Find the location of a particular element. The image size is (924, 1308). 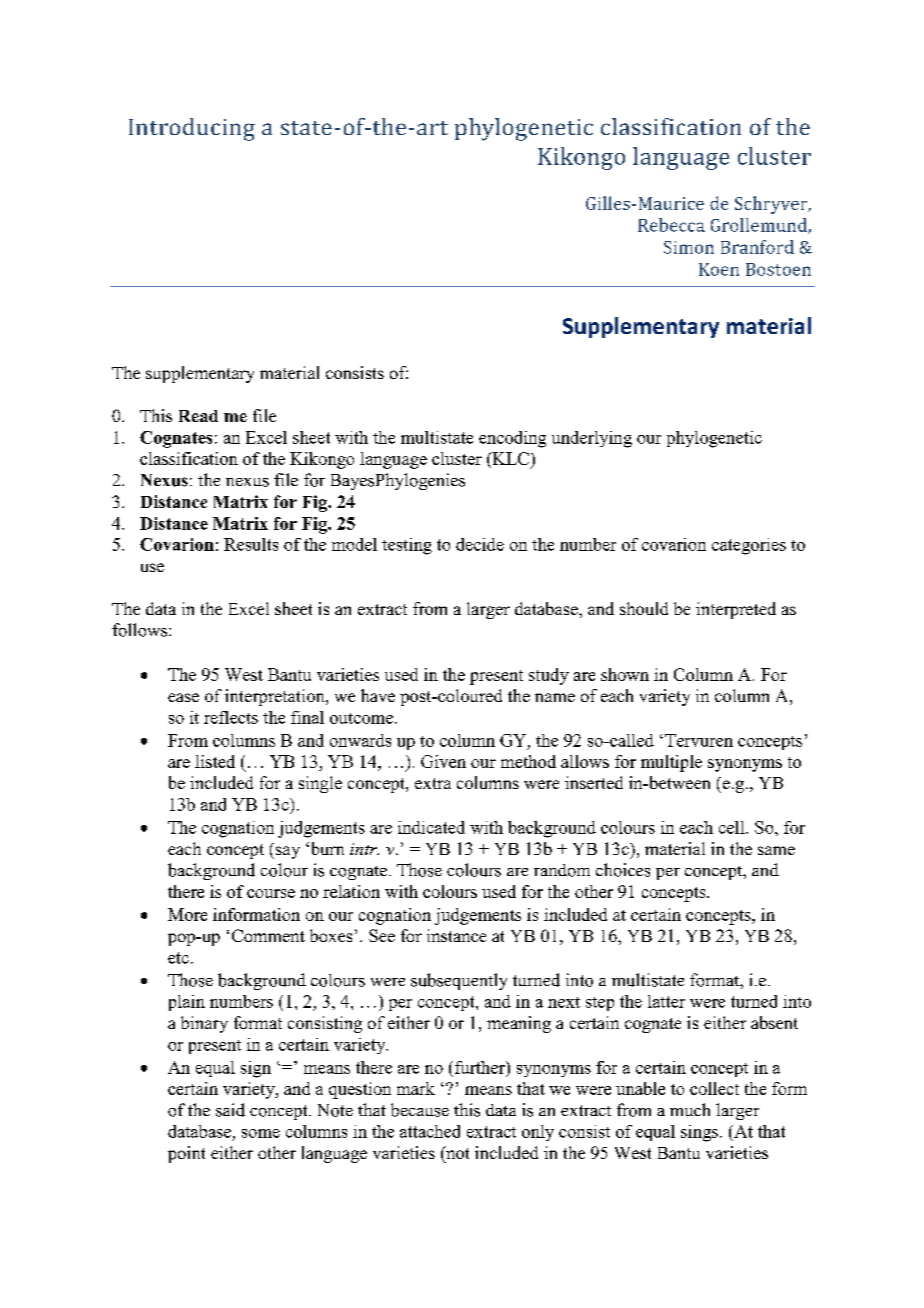

choices is located at coordinates (623, 870).
